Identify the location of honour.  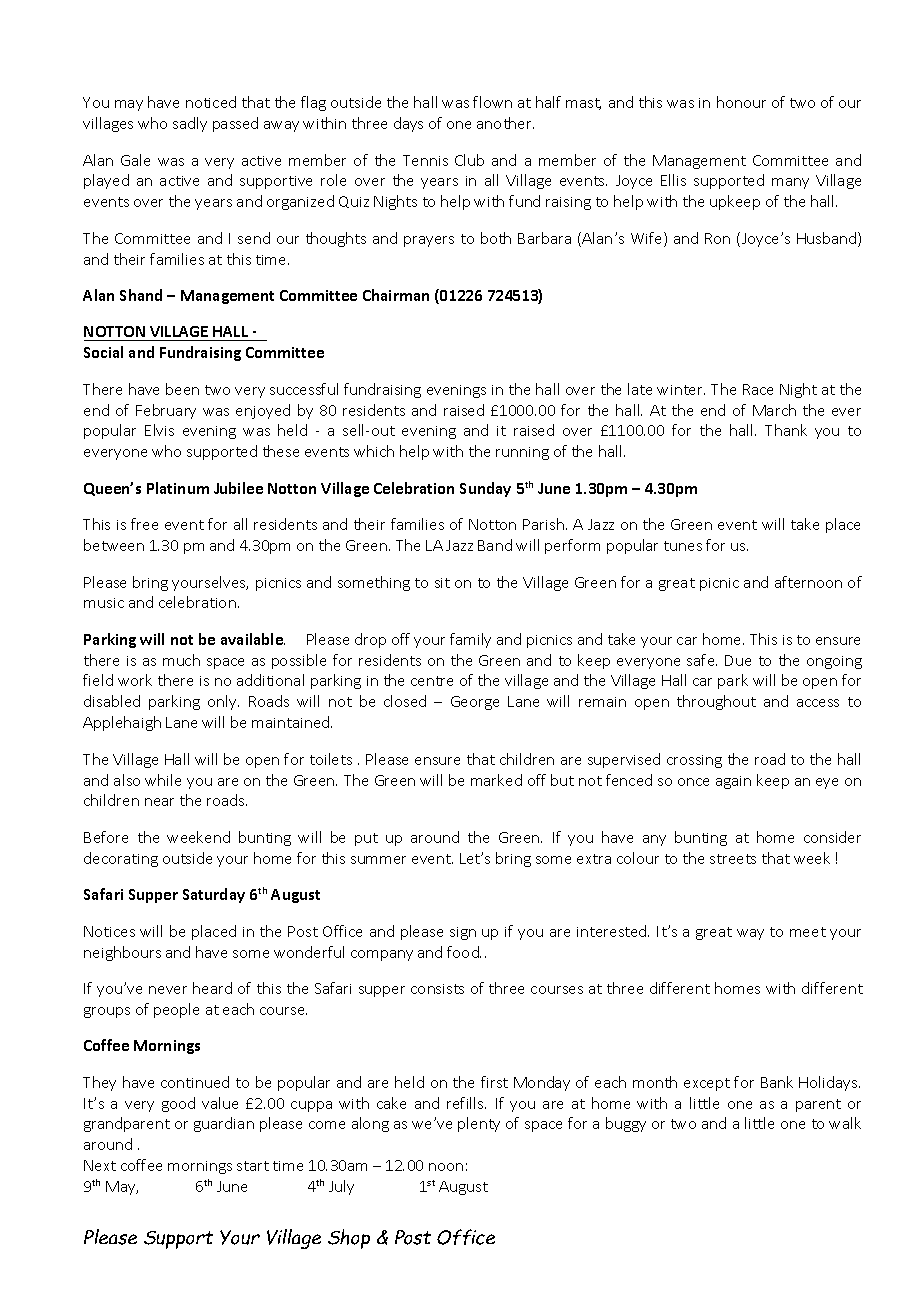
(741, 102).
